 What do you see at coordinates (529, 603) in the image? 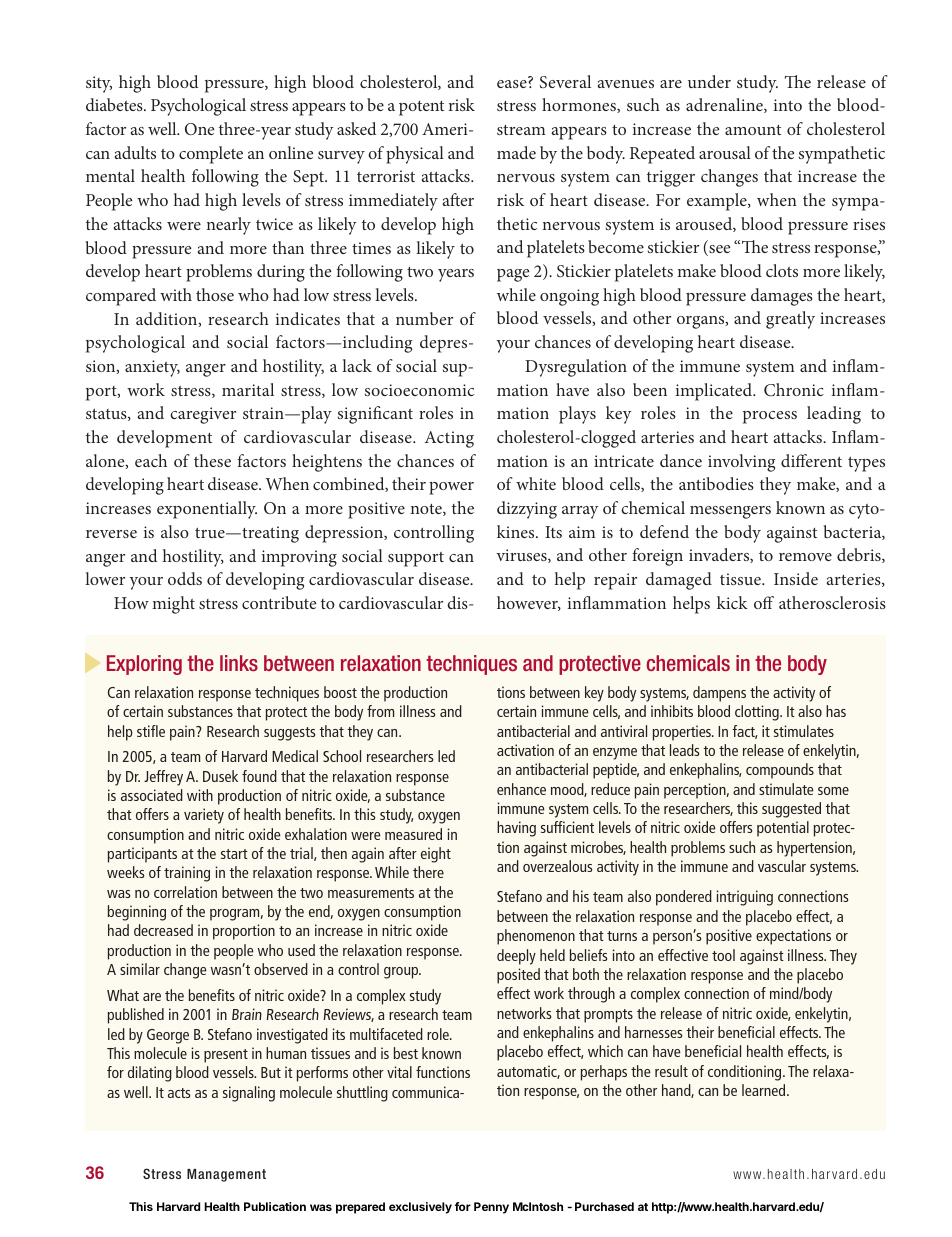
I see `however` at bounding box center [529, 603].
